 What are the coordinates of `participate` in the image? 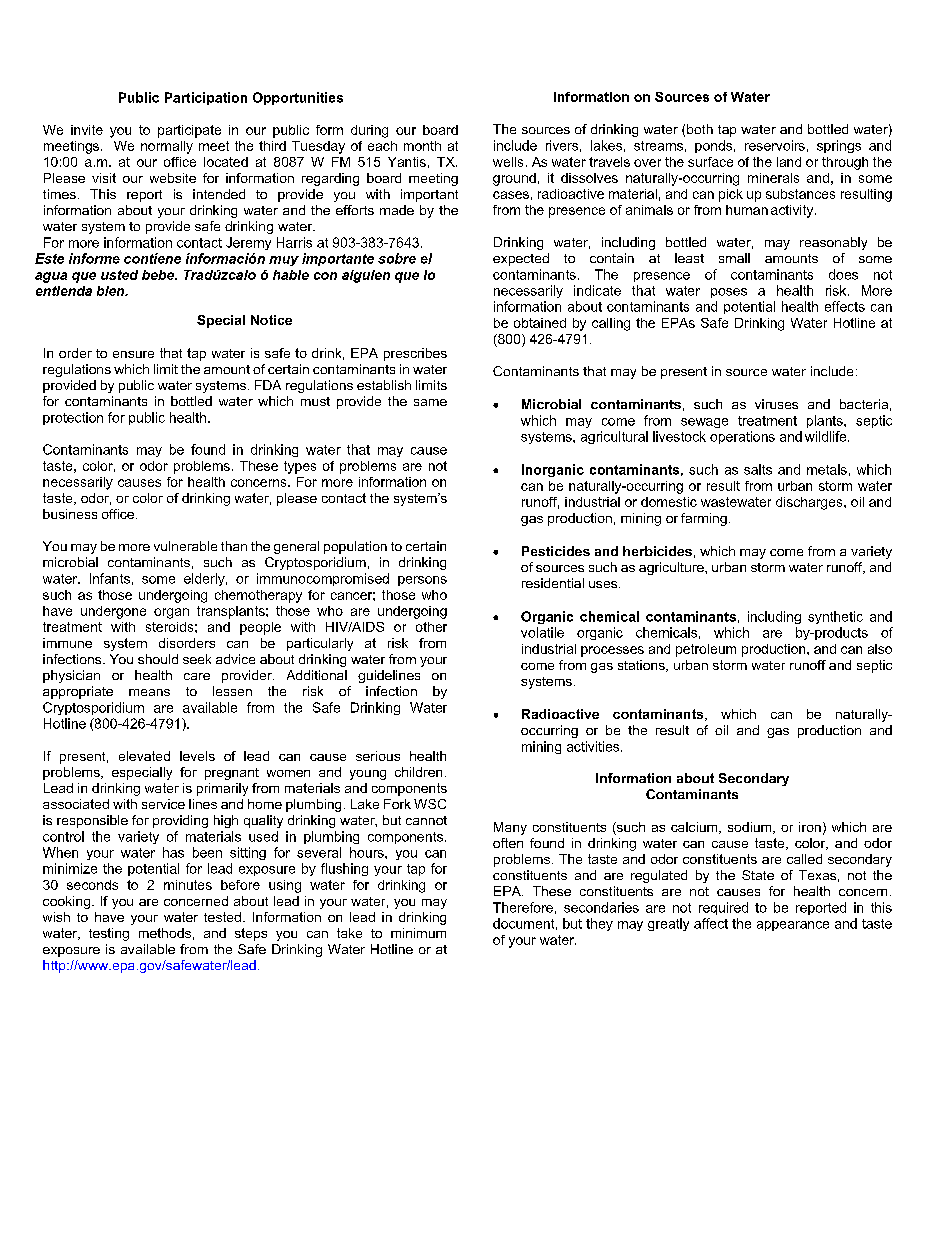 It's located at (189, 131).
